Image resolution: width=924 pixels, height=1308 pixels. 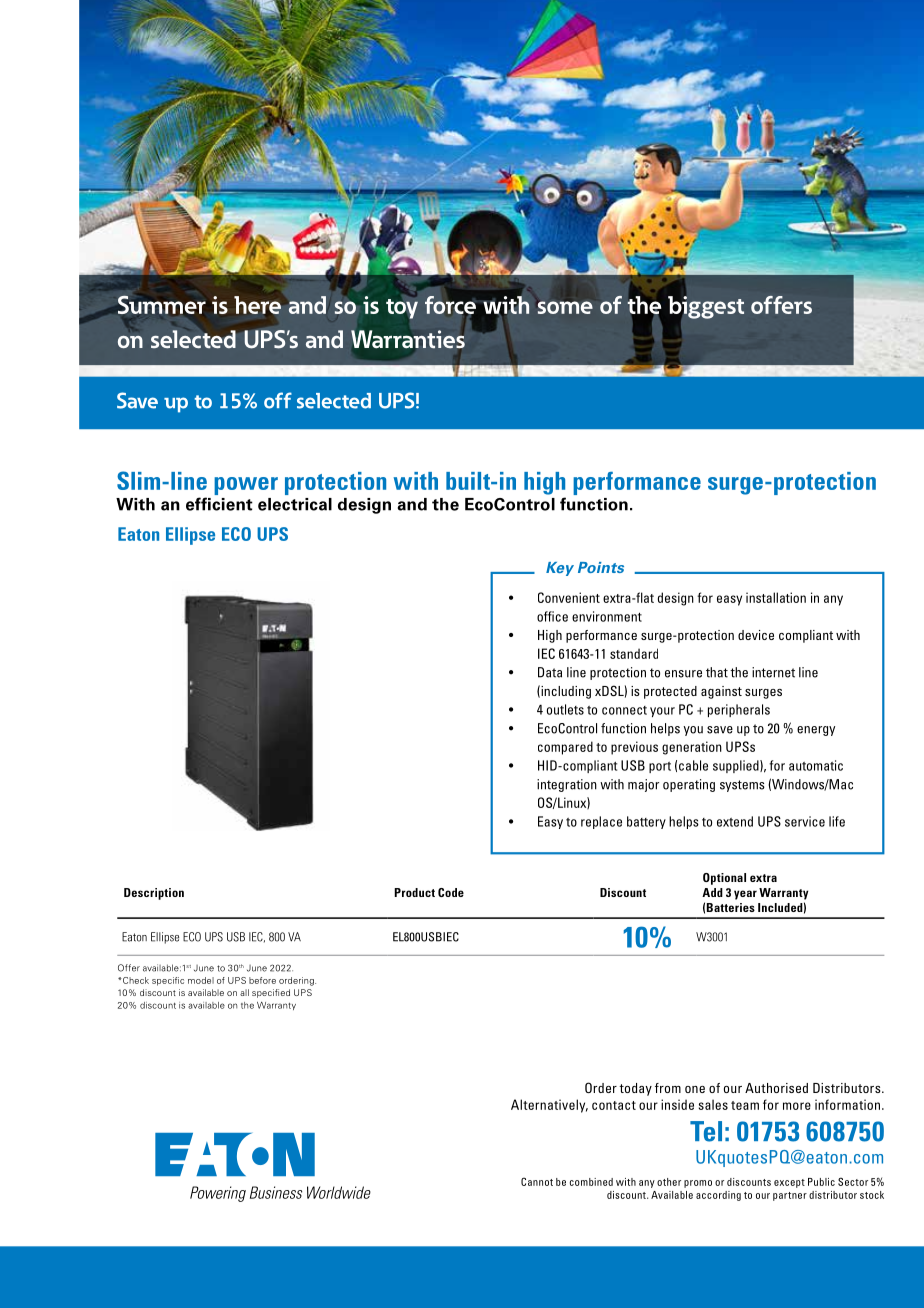 What do you see at coordinates (565, 307) in the image?
I see `some` at bounding box center [565, 307].
